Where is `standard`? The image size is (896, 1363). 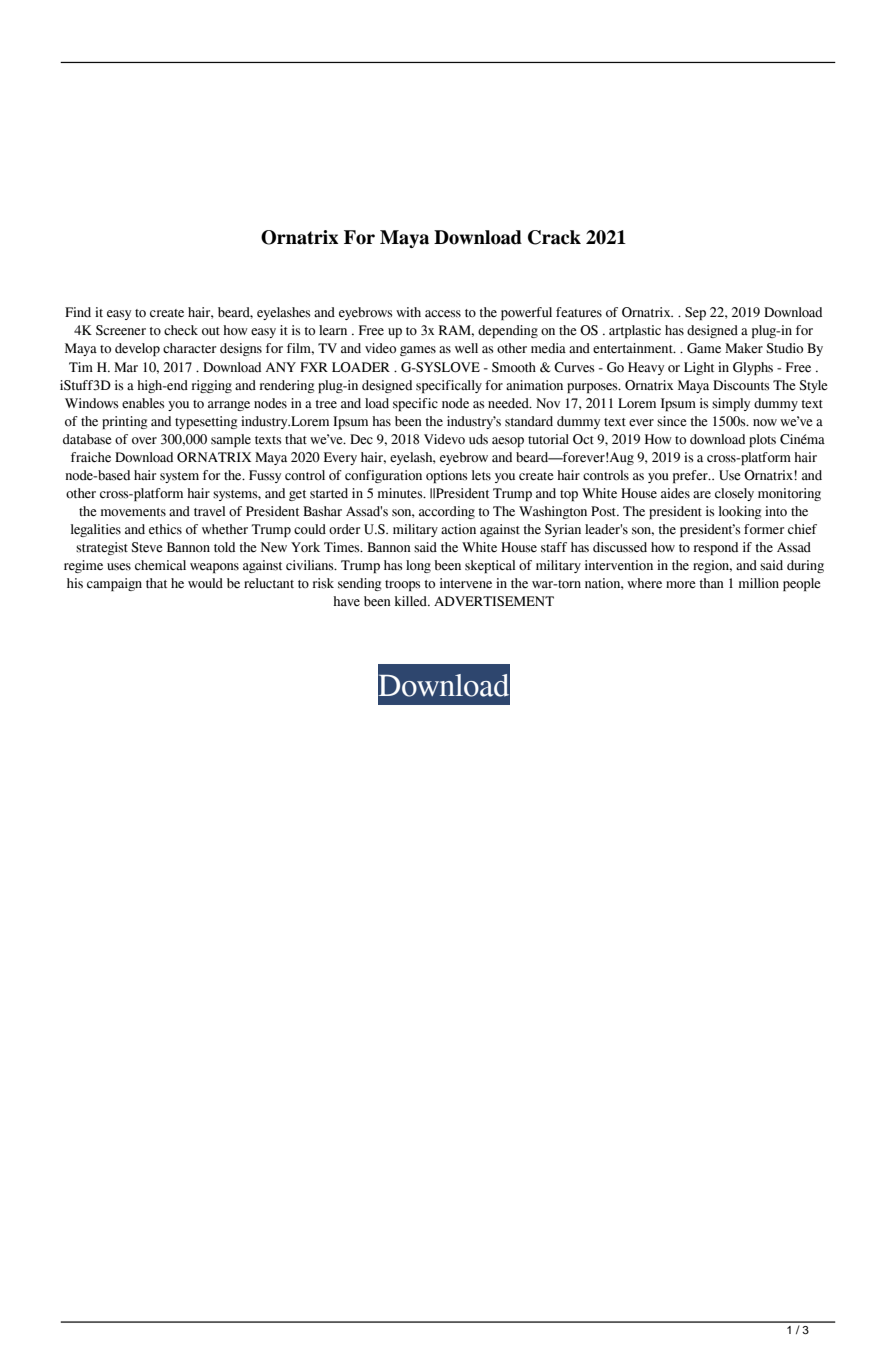 standard is located at coordinates (529, 421).
